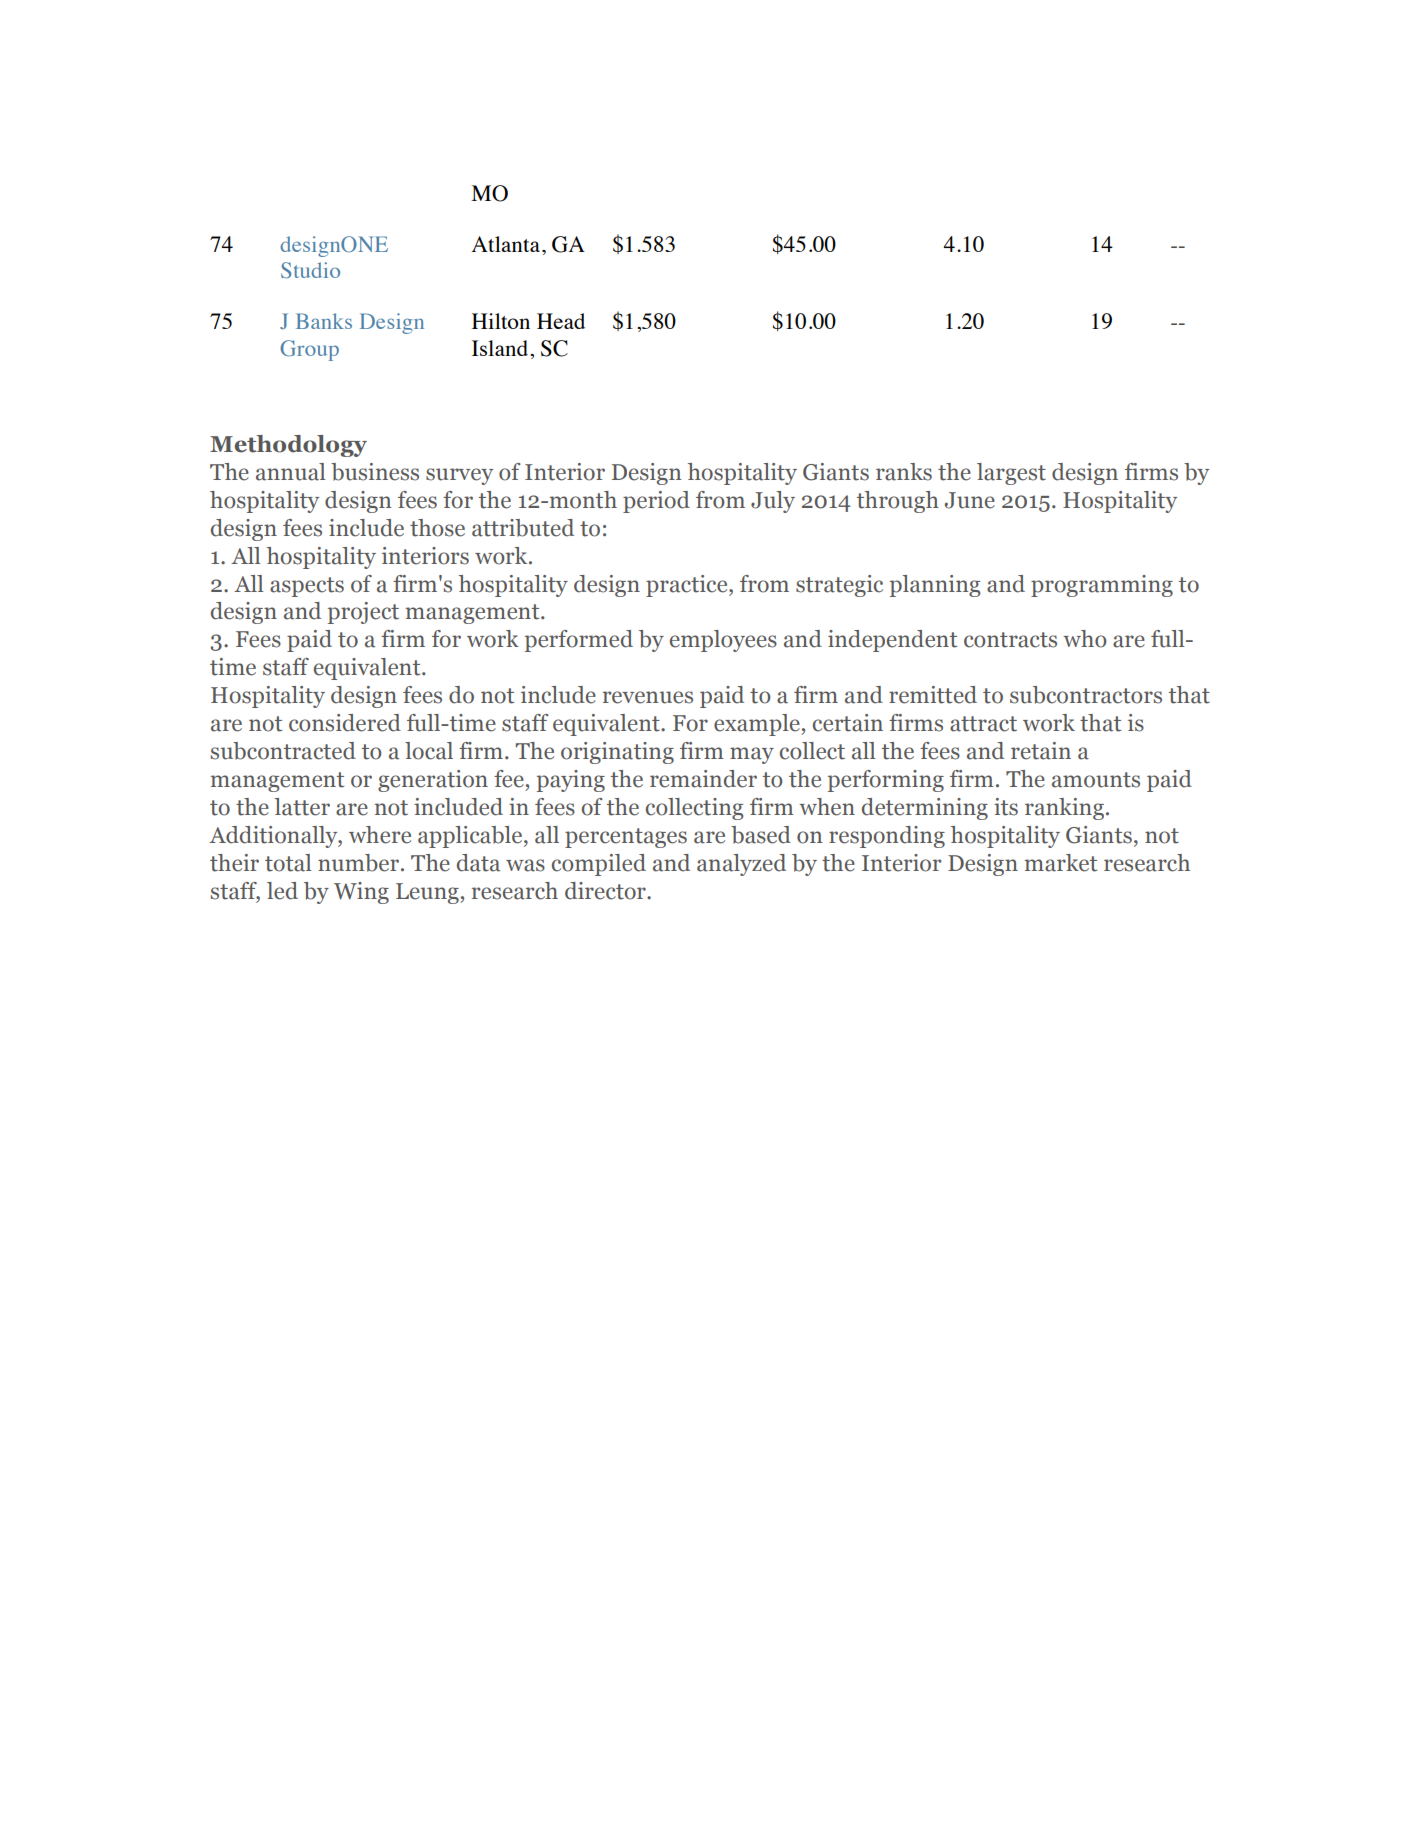 This document has width=1426, height=1845. I want to click on period, so click(656, 502).
